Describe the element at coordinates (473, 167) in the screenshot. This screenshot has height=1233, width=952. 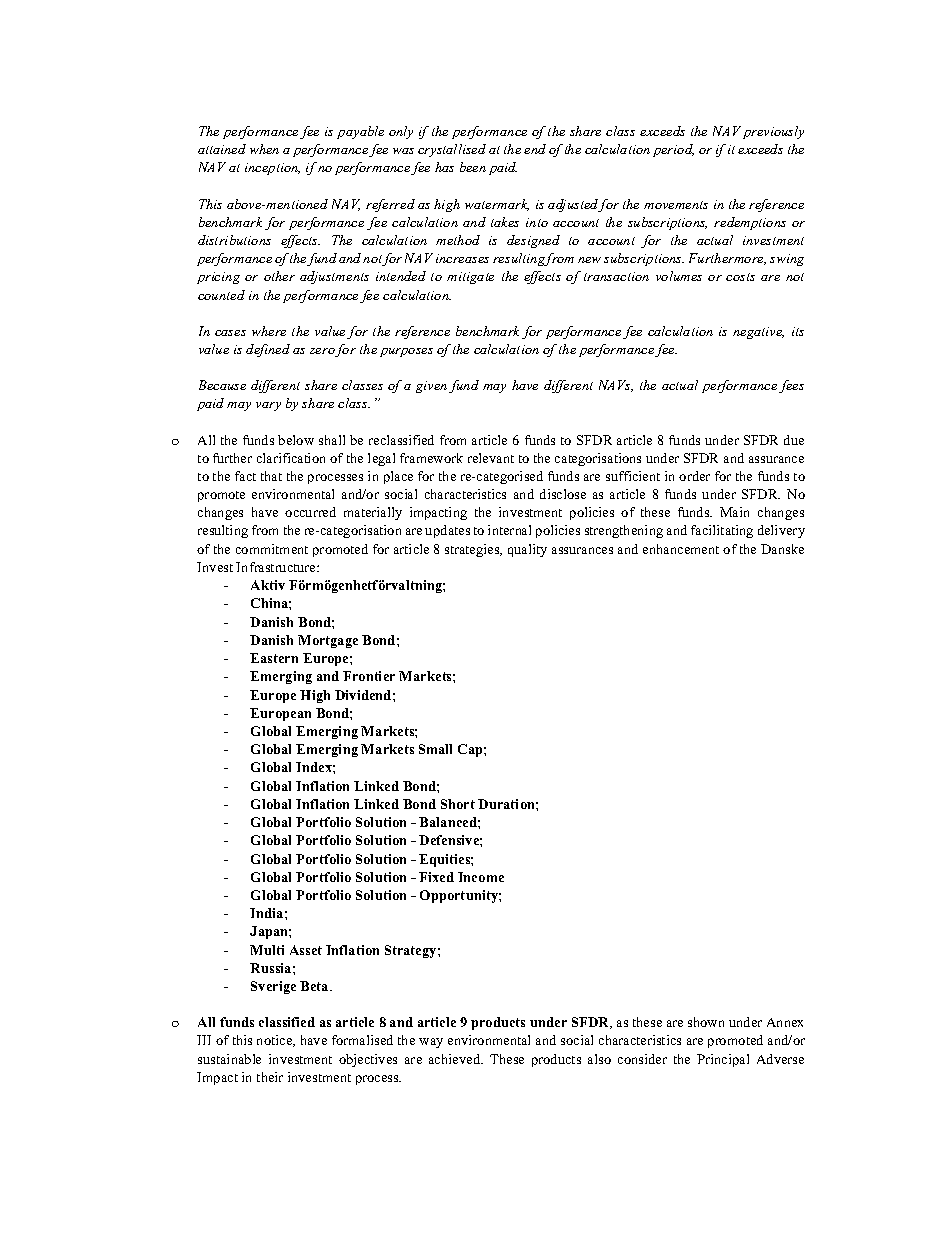
I see `been` at that location.
